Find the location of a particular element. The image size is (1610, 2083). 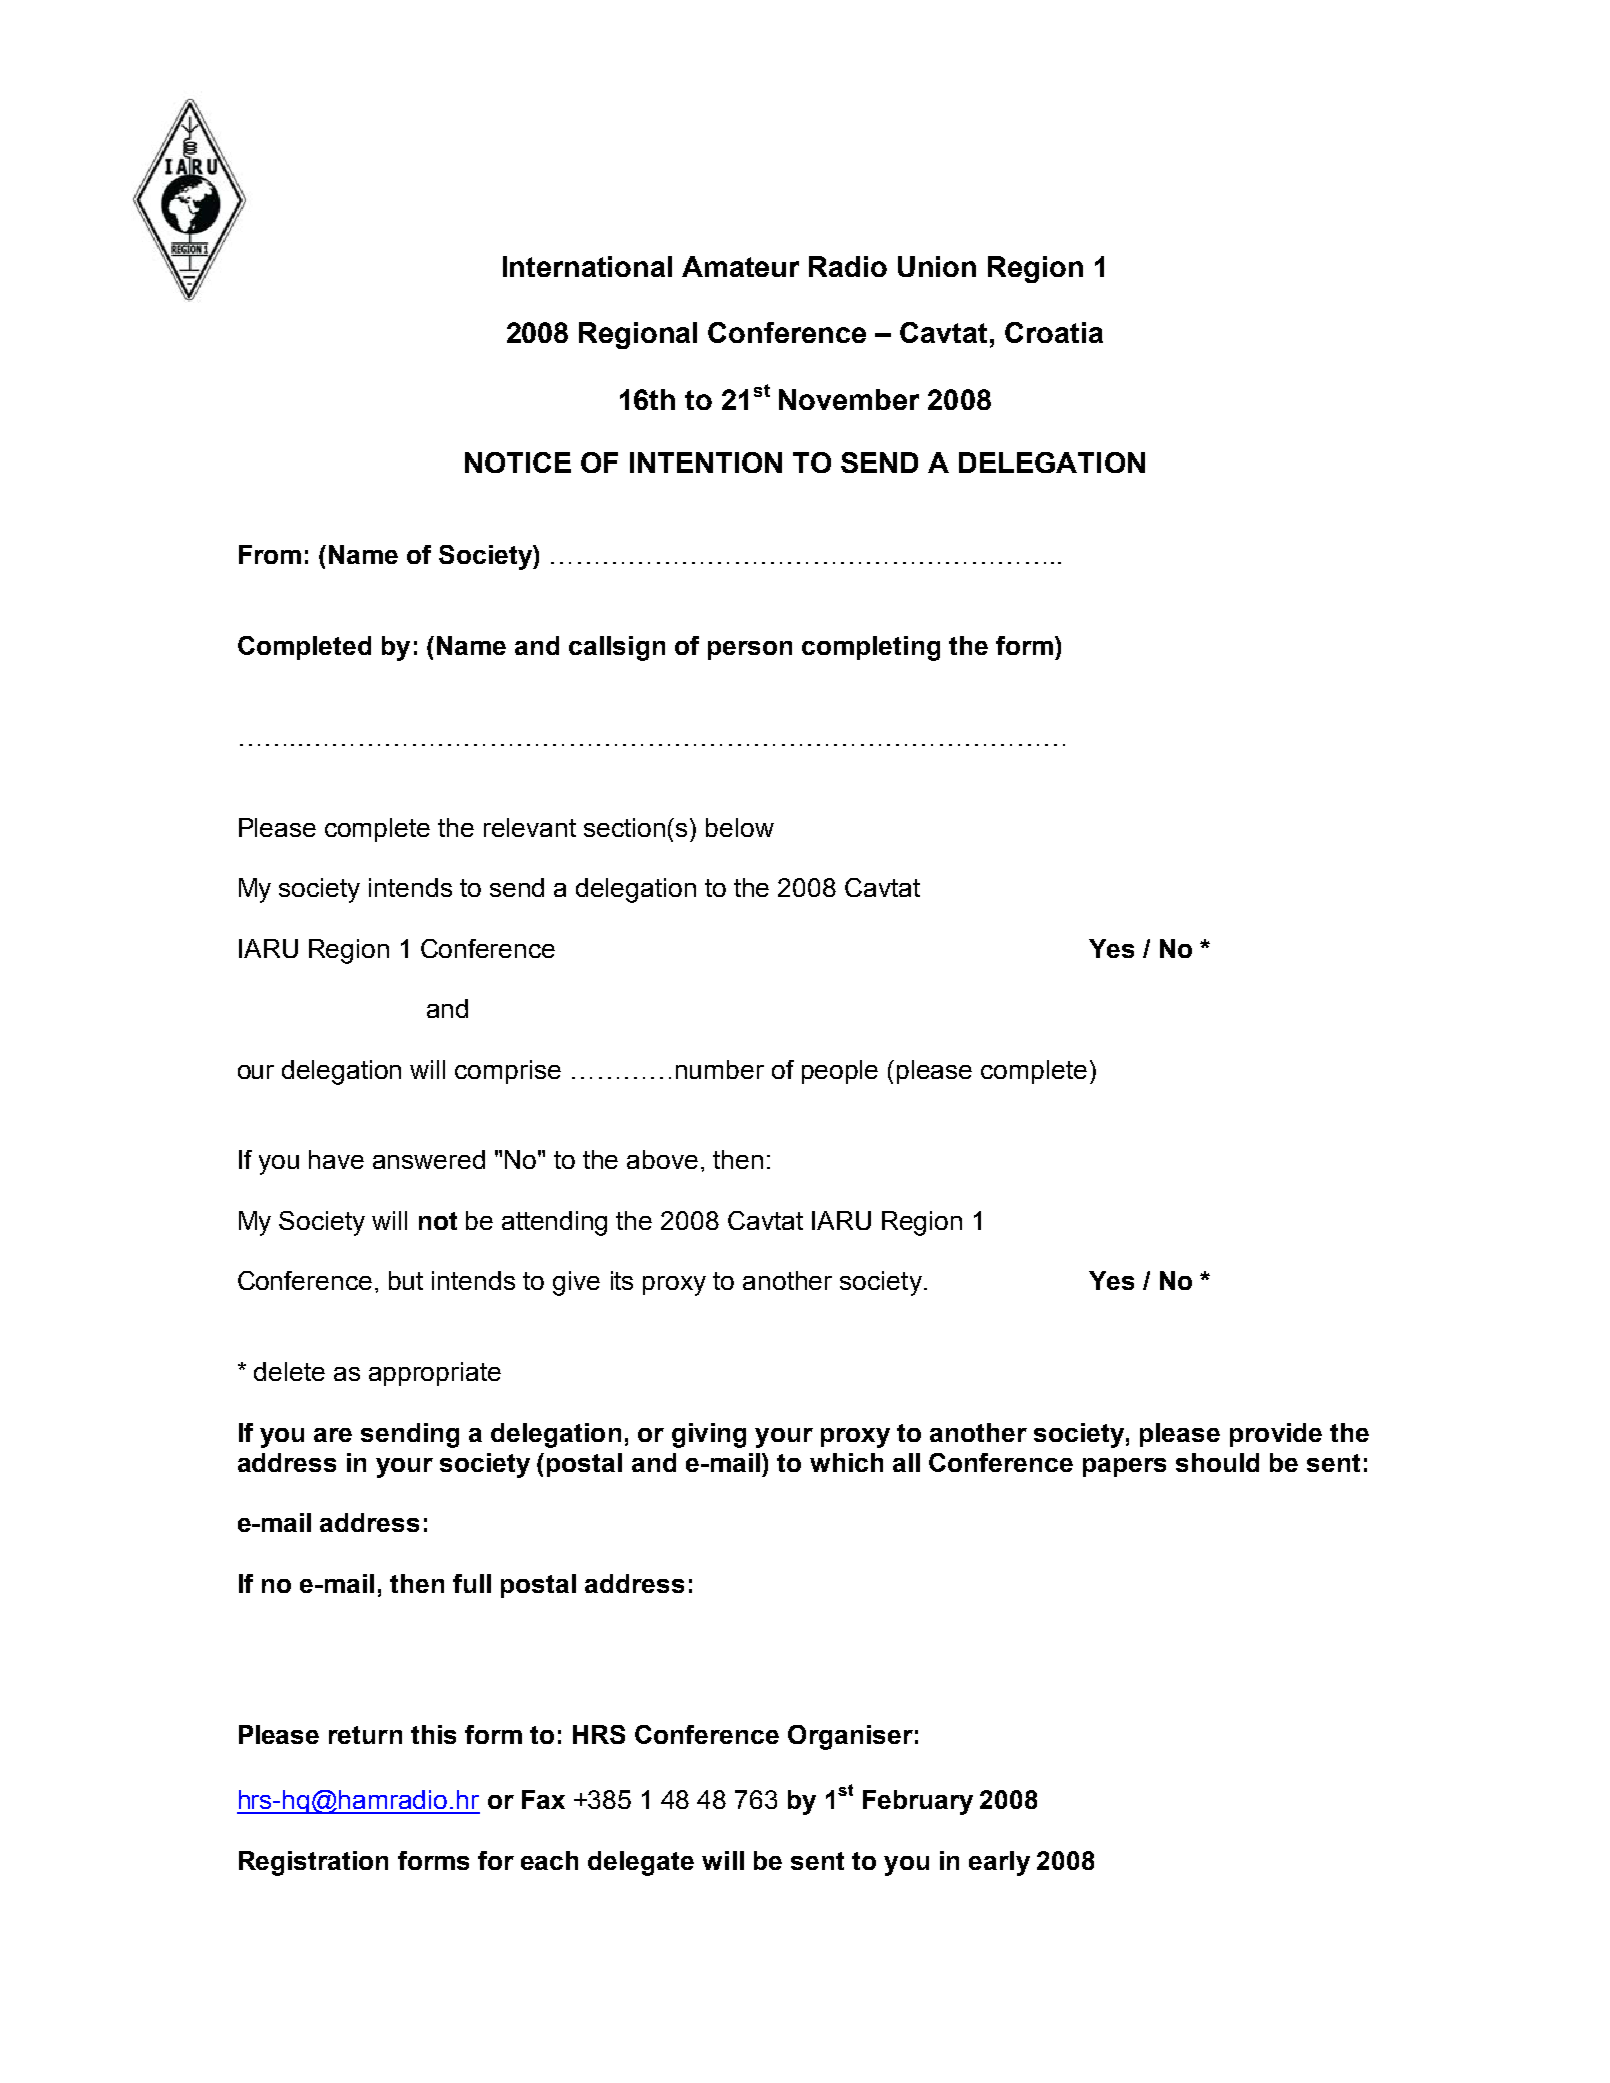

giving is located at coordinates (709, 1435).
